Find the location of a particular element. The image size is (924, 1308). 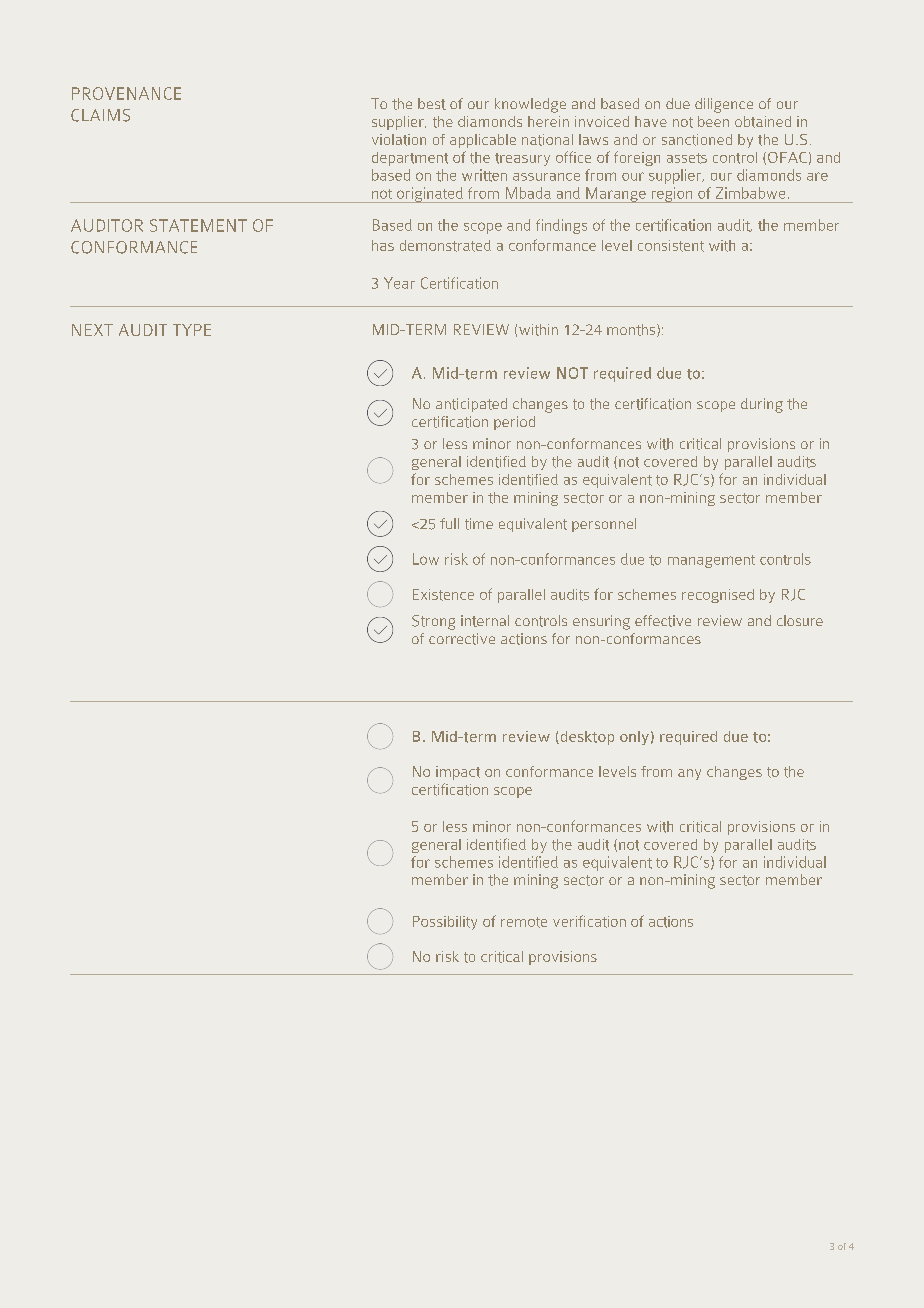

during is located at coordinates (762, 405).
